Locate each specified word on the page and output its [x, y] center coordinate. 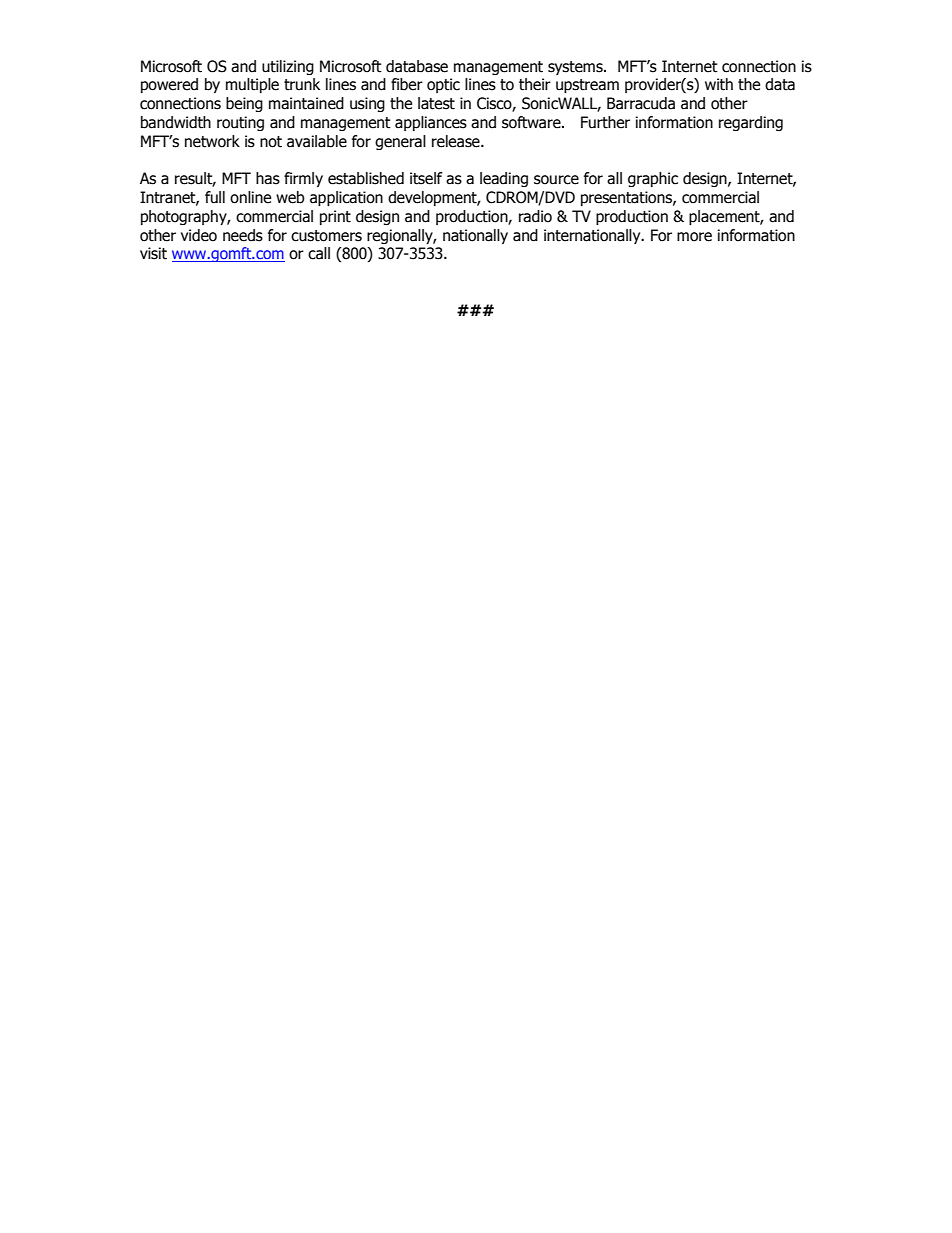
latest [436, 103]
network [212, 141]
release [457, 141]
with [719, 84]
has [268, 178]
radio [535, 216]
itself [426, 178]
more [694, 237]
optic [443, 85]
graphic [653, 179]
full [215, 197]
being [244, 104]
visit [153, 253]
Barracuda [641, 103]
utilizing [288, 67]
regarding [751, 123]
